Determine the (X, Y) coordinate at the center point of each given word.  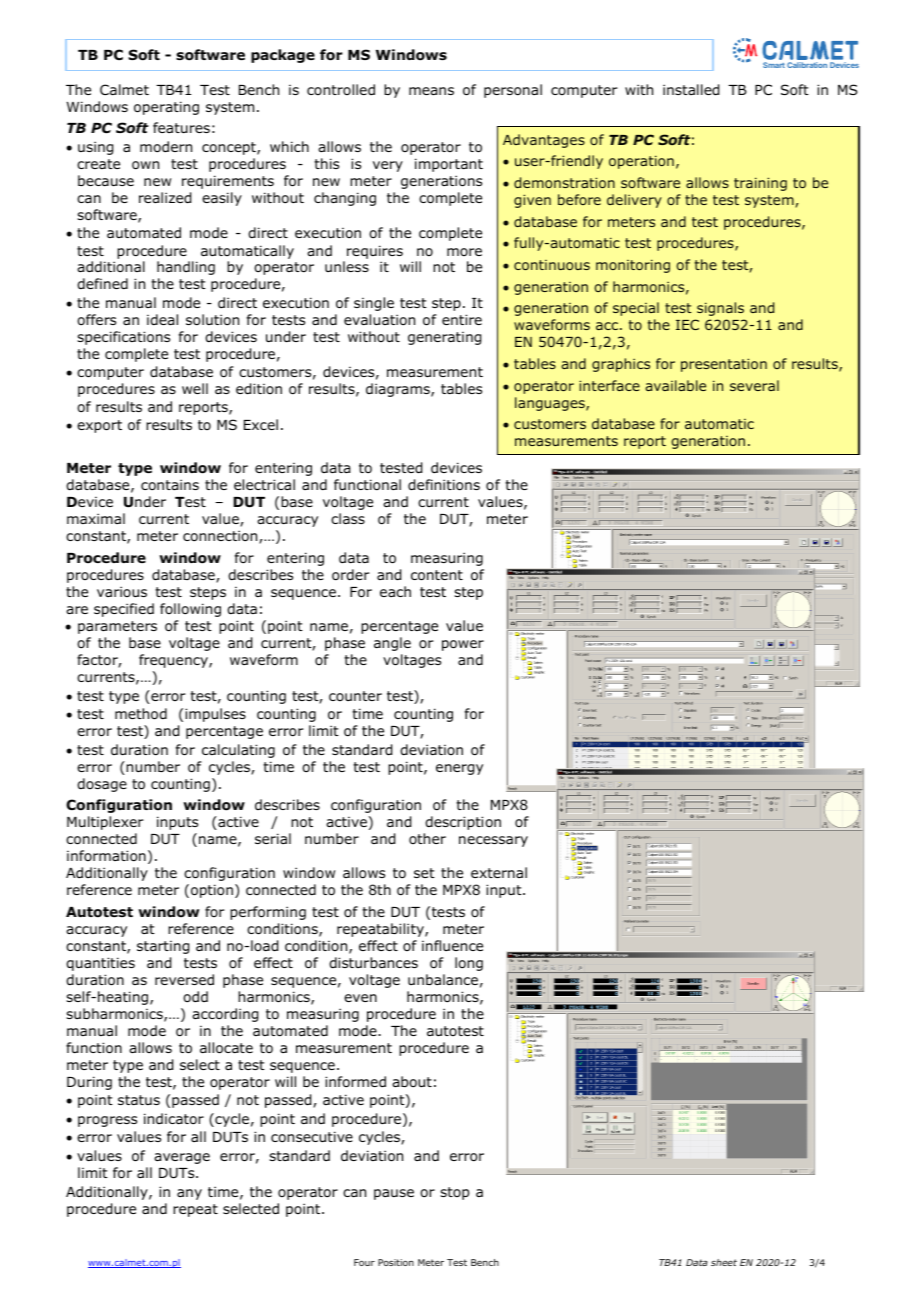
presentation (724, 365)
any (189, 1194)
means (431, 91)
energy (459, 769)
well (195, 388)
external (499, 872)
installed (691, 90)
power (463, 645)
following (190, 610)
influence (452, 945)
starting (163, 947)
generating (444, 338)
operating (166, 108)
